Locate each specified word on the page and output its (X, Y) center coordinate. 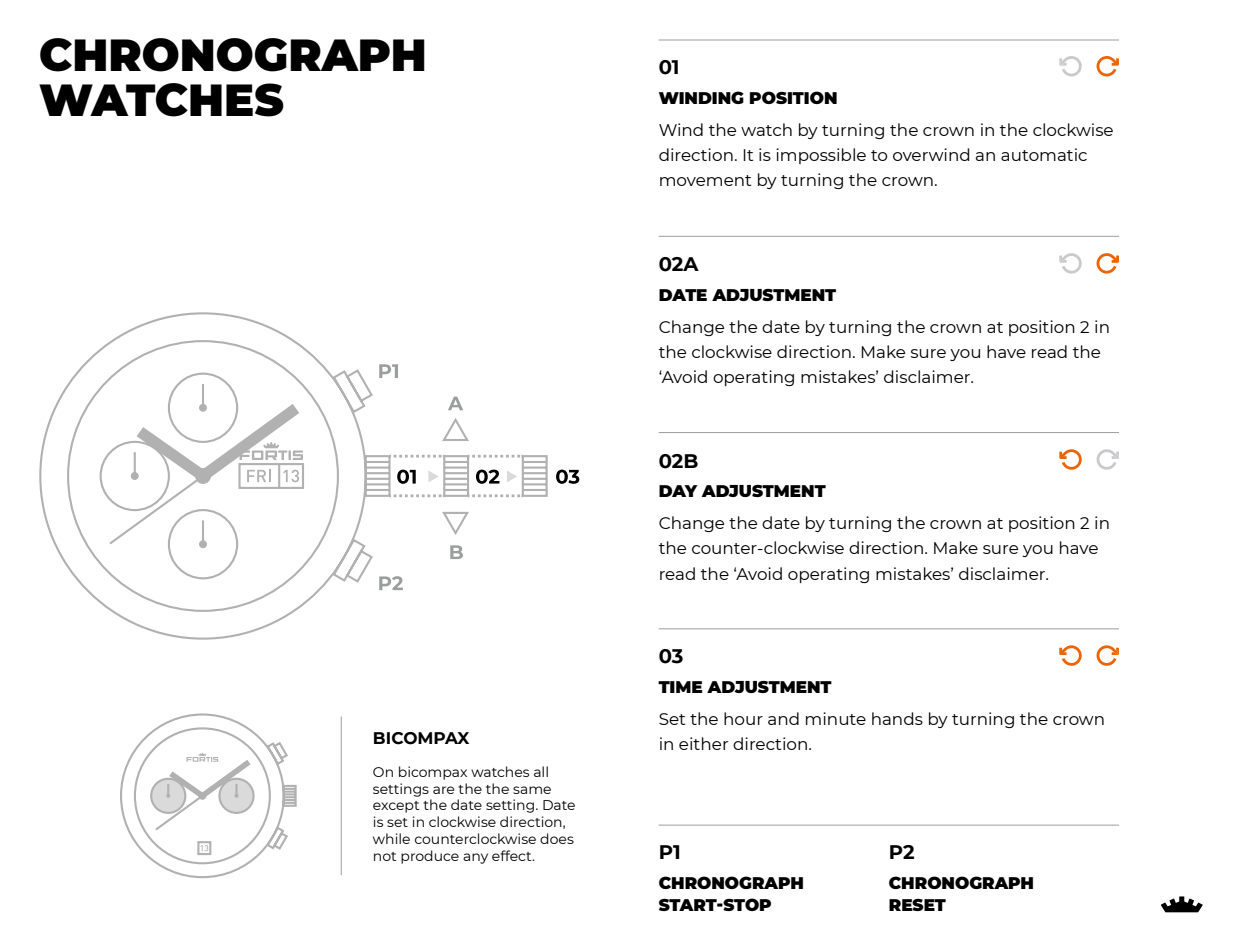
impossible (821, 156)
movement (705, 180)
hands (897, 718)
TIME (680, 687)
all (541, 771)
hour (743, 718)
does (557, 838)
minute (836, 718)
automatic (1044, 154)
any (475, 858)
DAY (678, 491)
